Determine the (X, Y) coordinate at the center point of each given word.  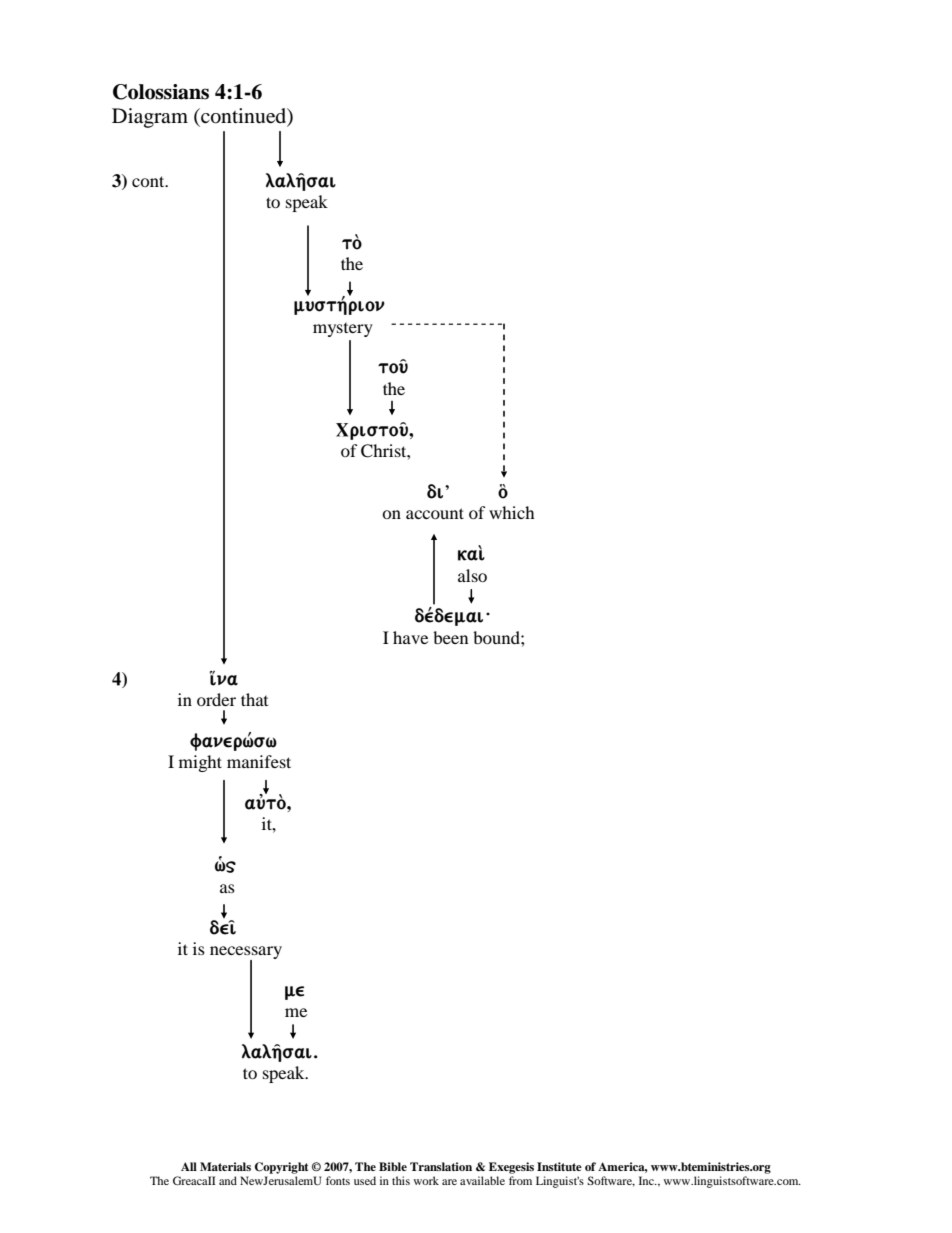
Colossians (161, 92)
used (365, 1180)
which (512, 512)
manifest (259, 761)
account (435, 513)
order (216, 699)
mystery (343, 330)
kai (471, 554)
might (200, 763)
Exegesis (511, 1168)
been (450, 637)
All (189, 1166)
